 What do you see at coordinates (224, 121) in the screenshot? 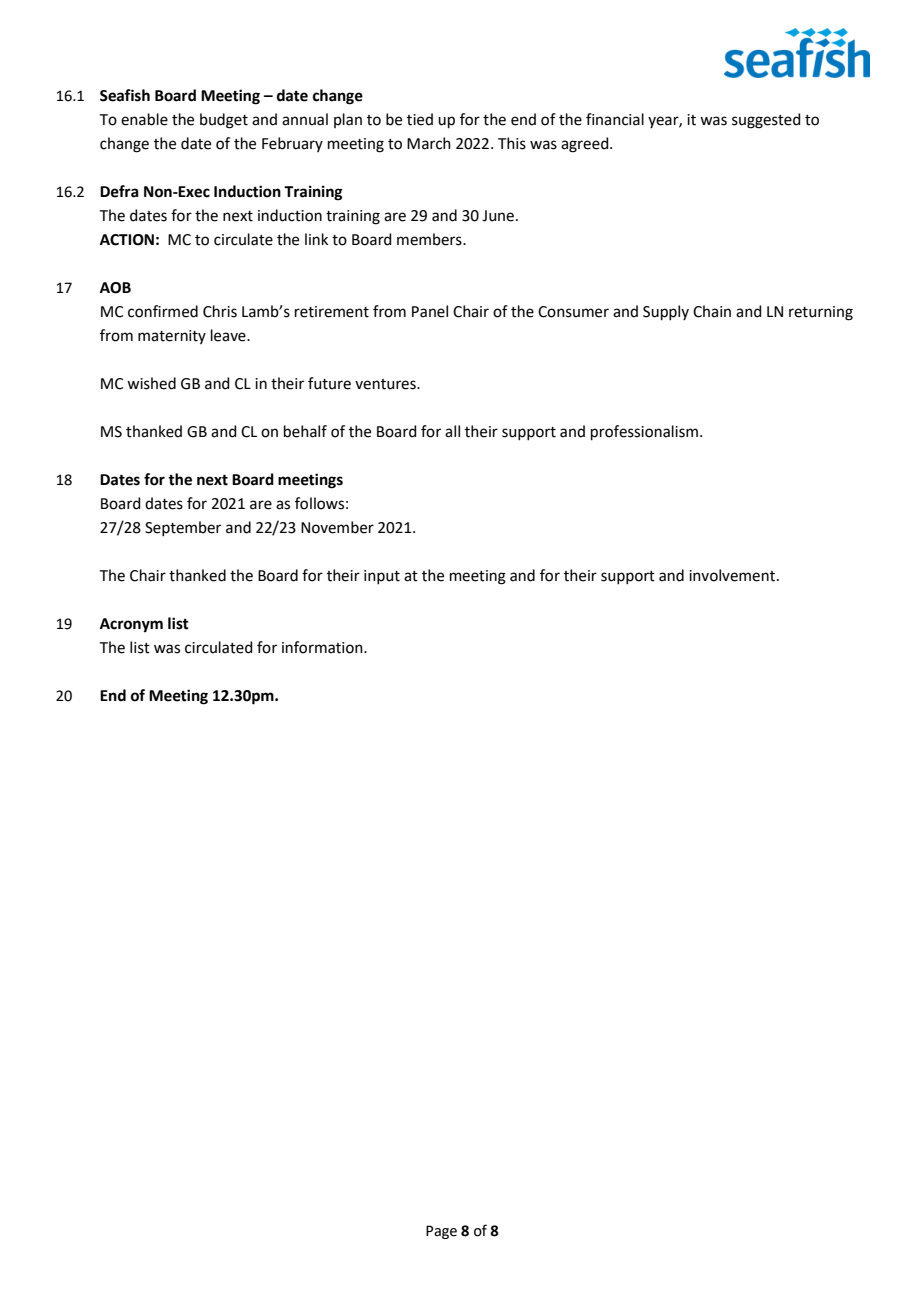
I see `budget` at bounding box center [224, 121].
